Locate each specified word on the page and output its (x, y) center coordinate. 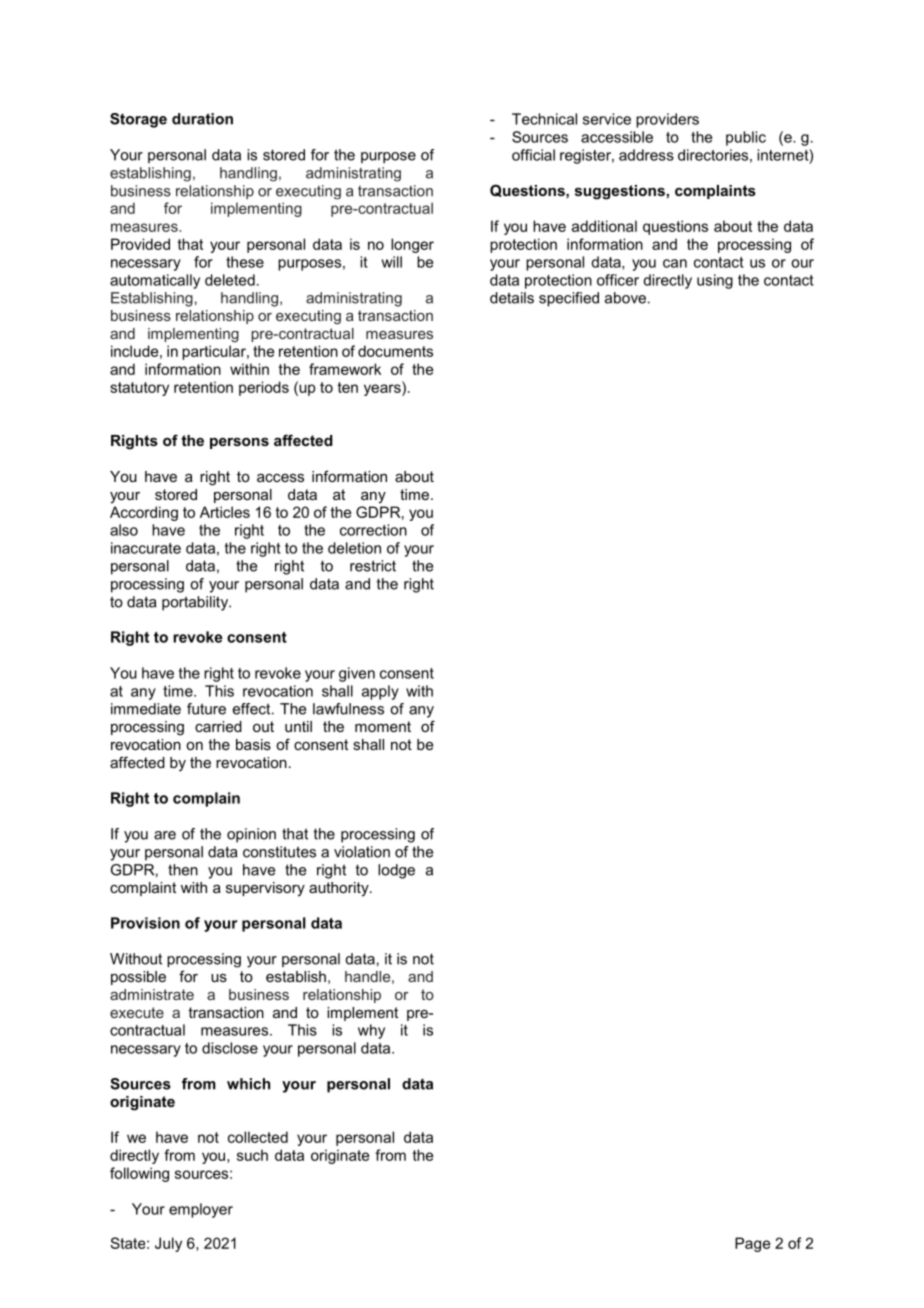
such (252, 1155)
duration (202, 119)
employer (201, 1210)
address (646, 155)
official (533, 155)
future (206, 709)
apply (380, 692)
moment (383, 726)
